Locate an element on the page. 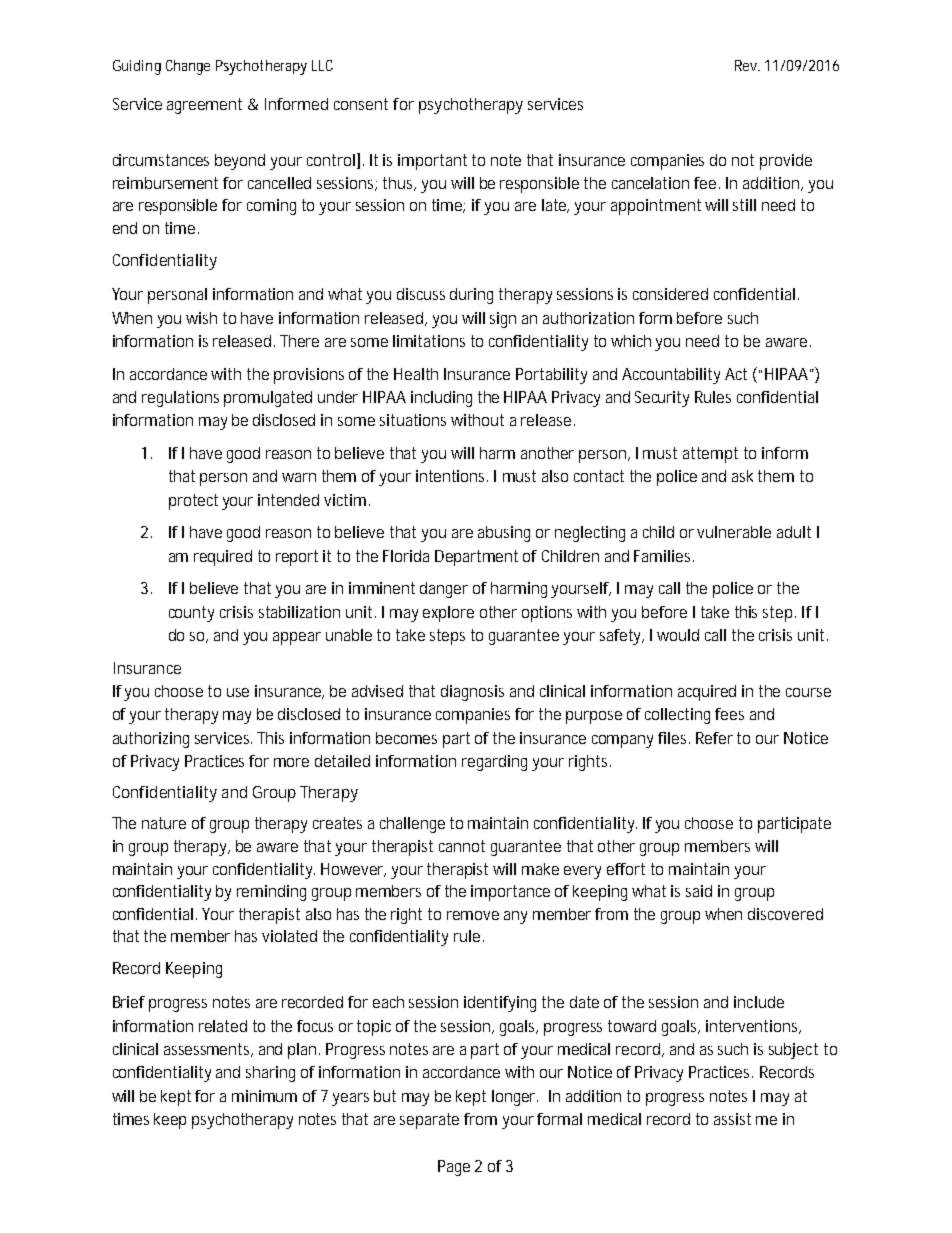 The height and width of the document is (1233, 952). Page is located at coordinates (454, 1168).
